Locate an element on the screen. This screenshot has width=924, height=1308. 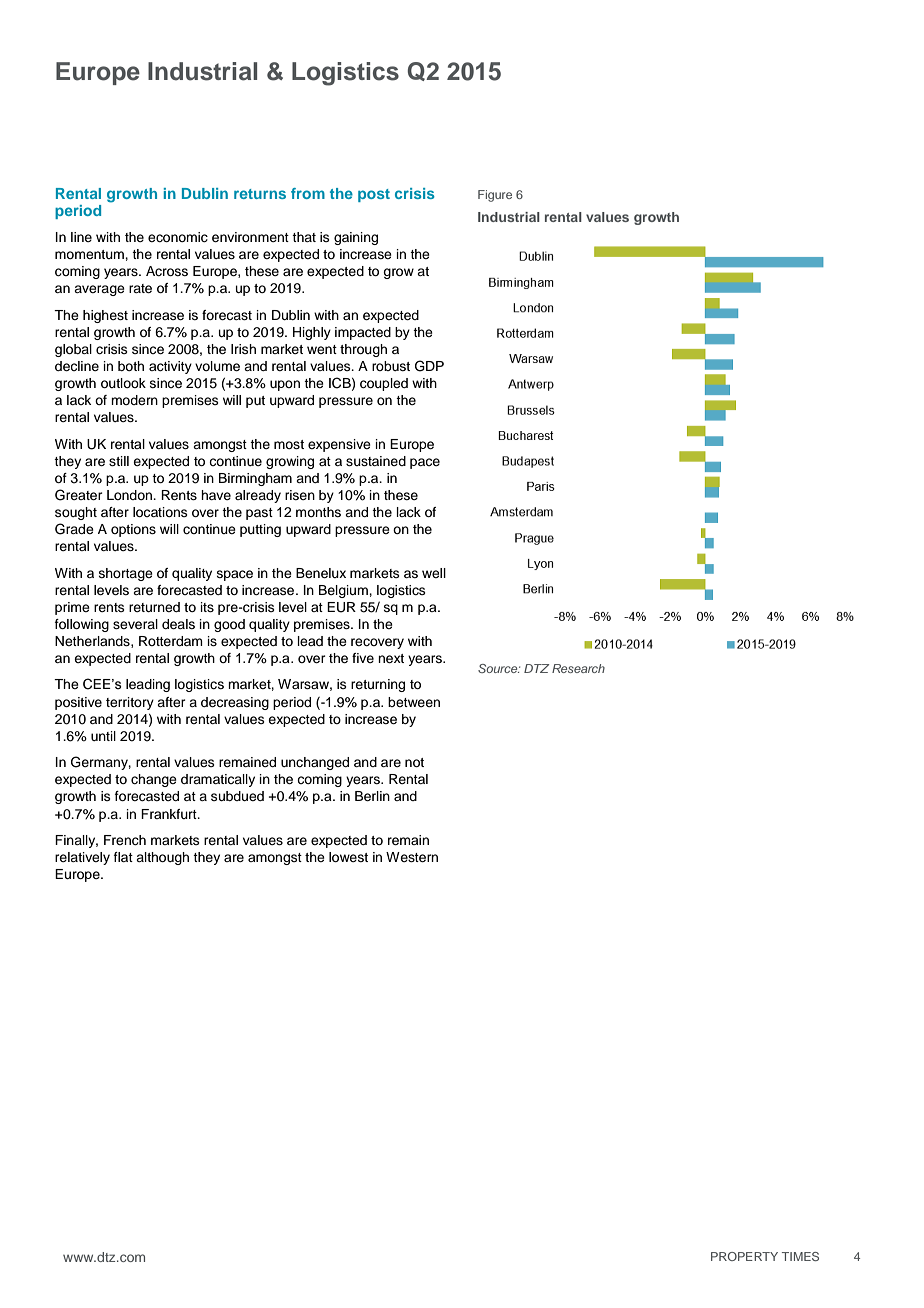
Research is located at coordinates (578, 668).
